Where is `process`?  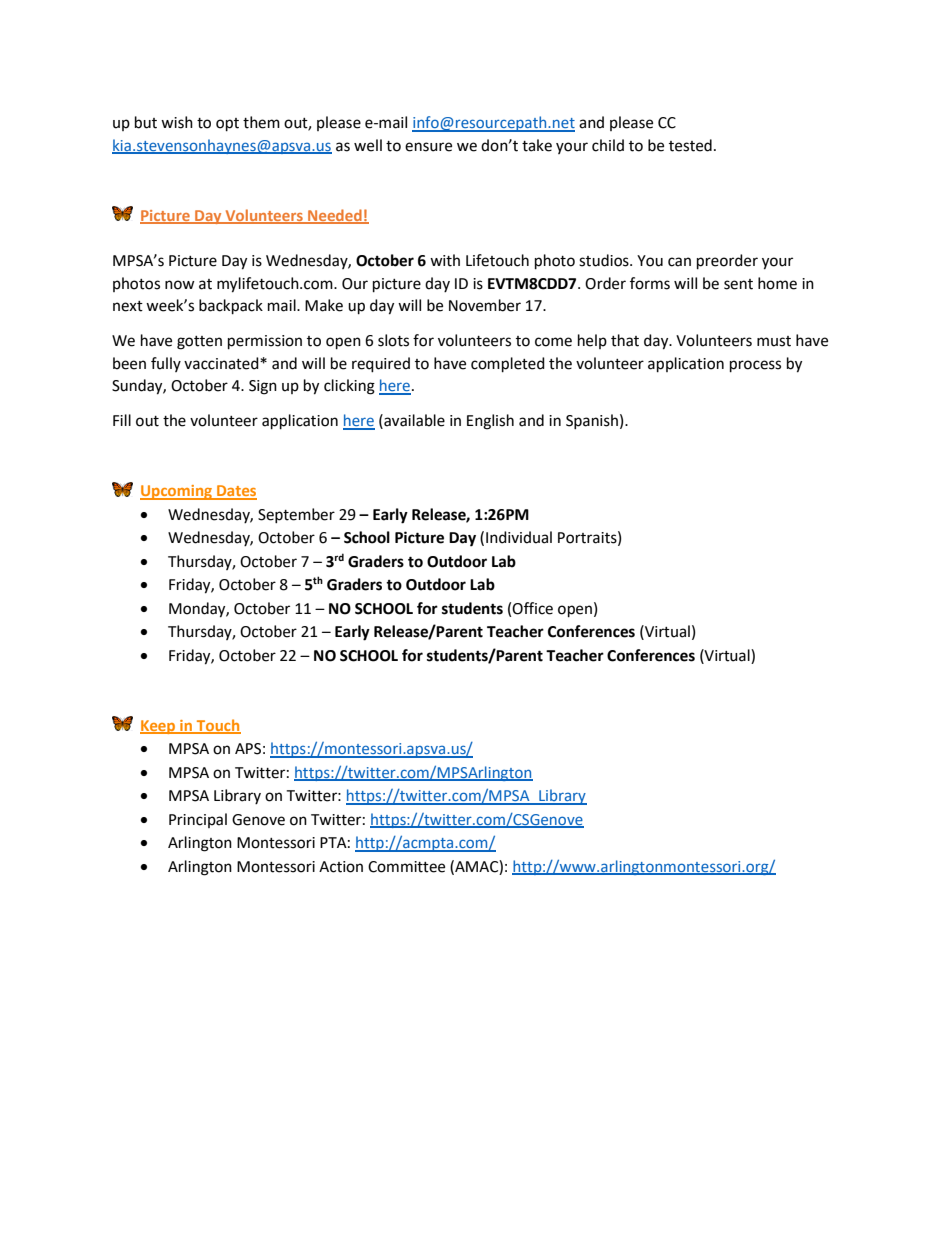 process is located at coordinates (755, 366).
